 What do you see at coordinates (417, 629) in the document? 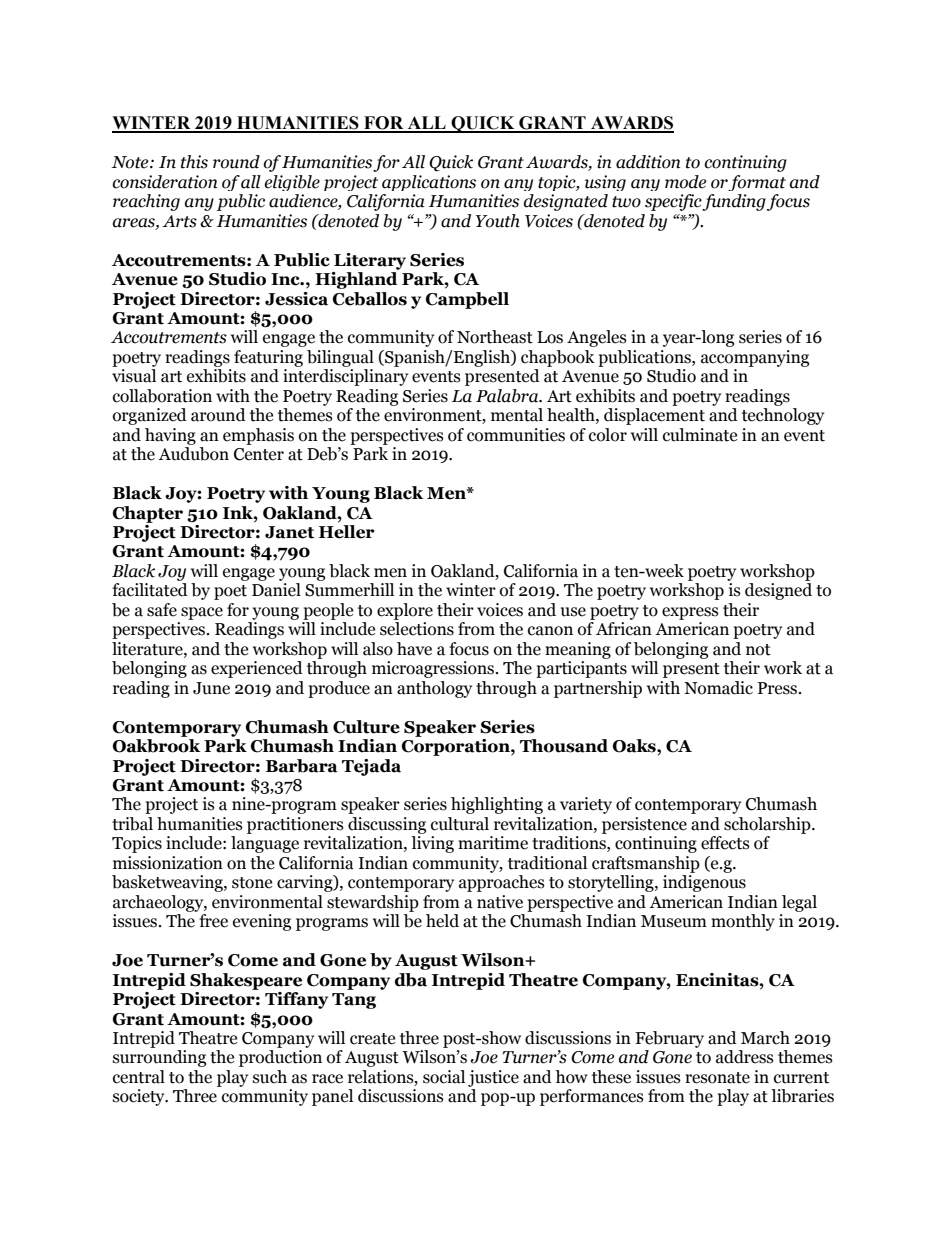
I see `selections` at bounding box center [417, 629].
